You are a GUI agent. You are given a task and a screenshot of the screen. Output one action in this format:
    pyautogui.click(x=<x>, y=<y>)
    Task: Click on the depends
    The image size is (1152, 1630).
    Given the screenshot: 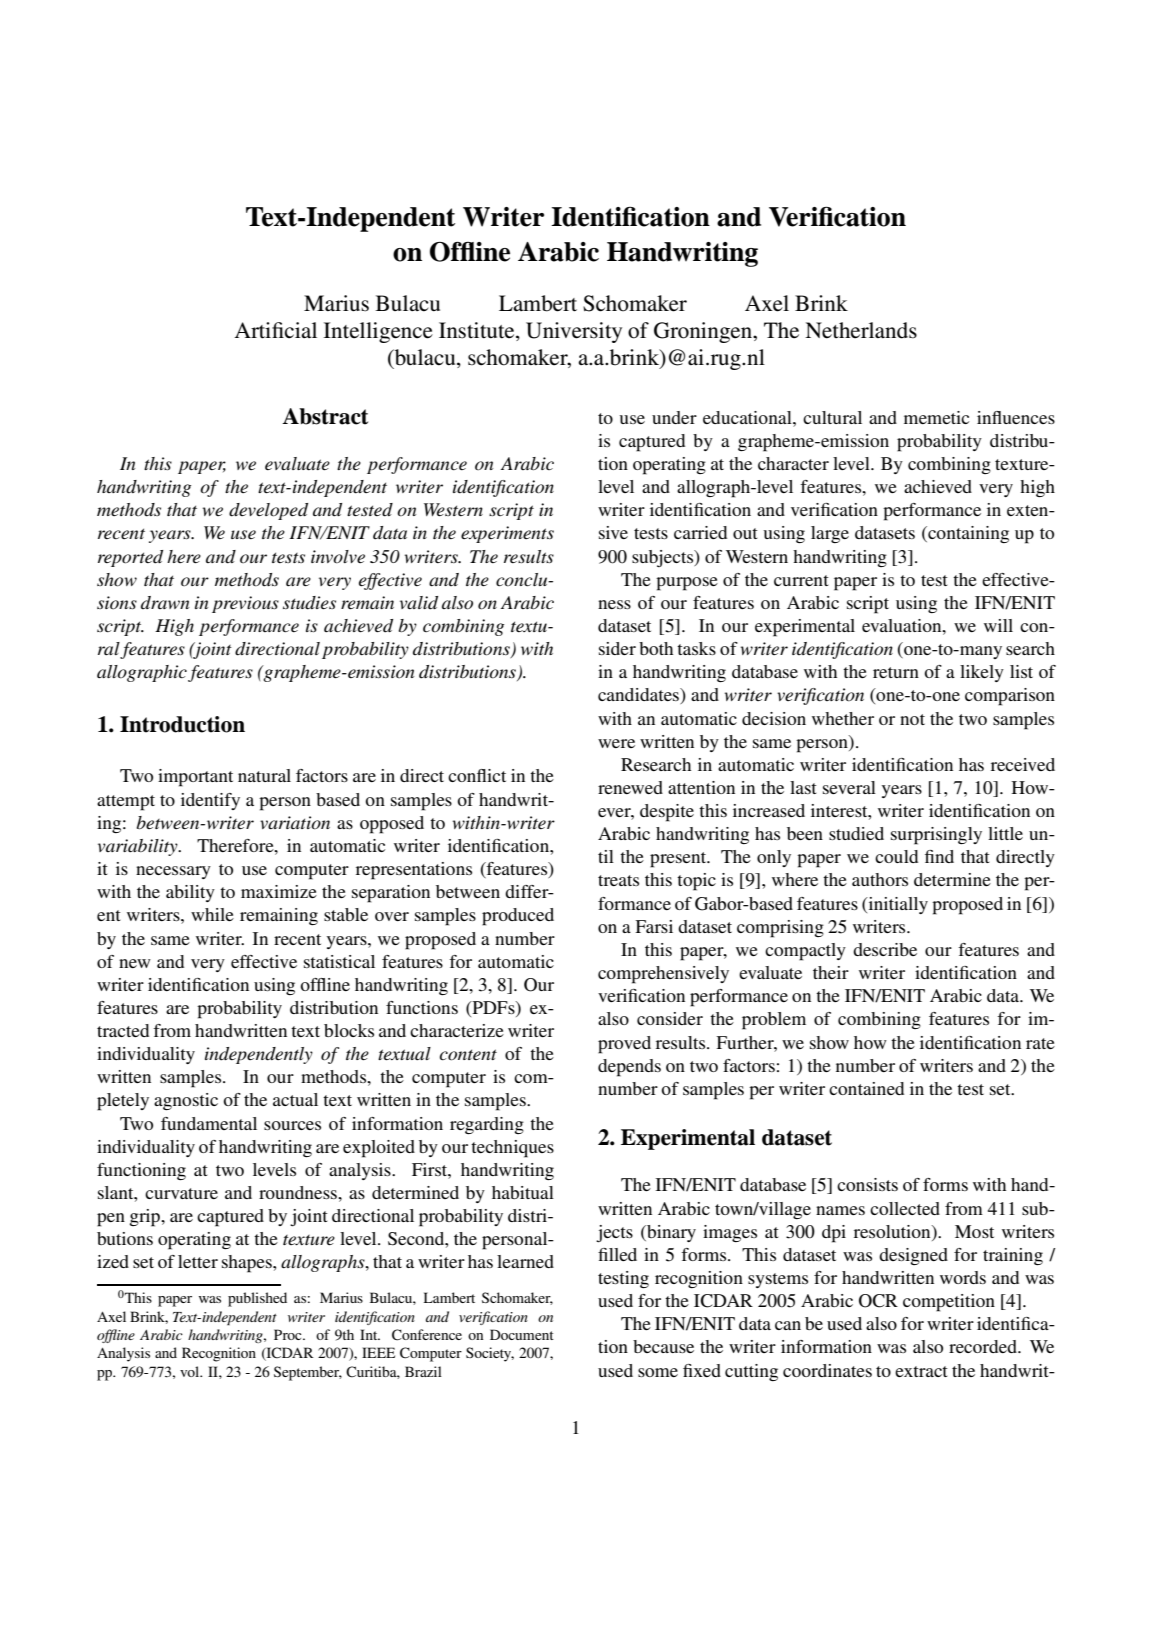 What is the action you would take?
    pyautogui.click(x=629, y=1068)
